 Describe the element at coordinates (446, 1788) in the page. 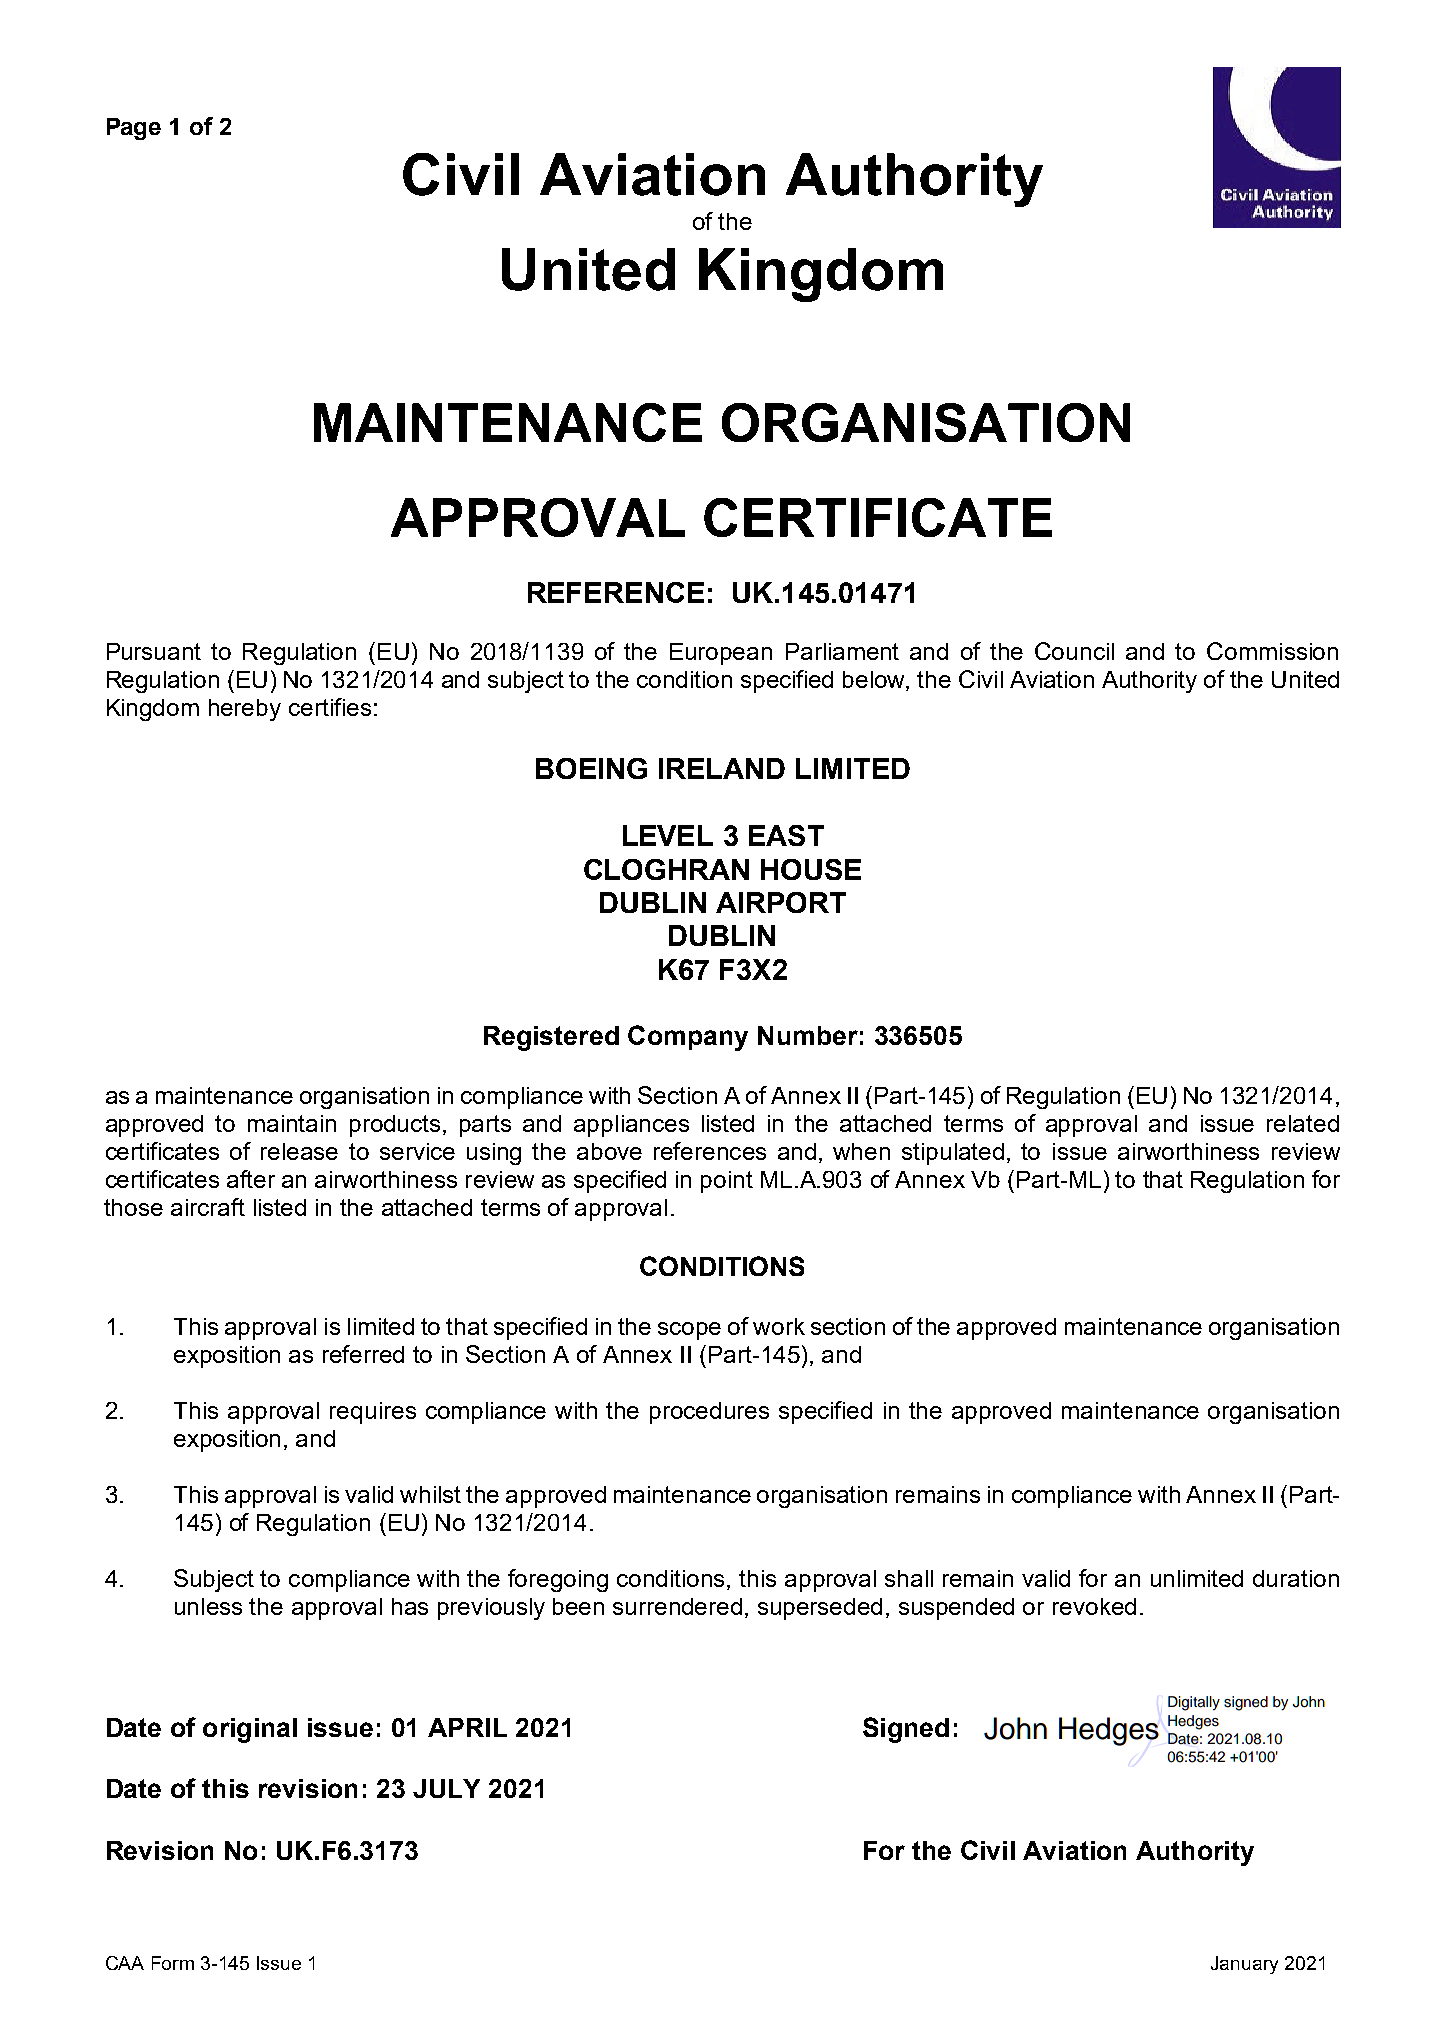

I see `JULY` at that location.
